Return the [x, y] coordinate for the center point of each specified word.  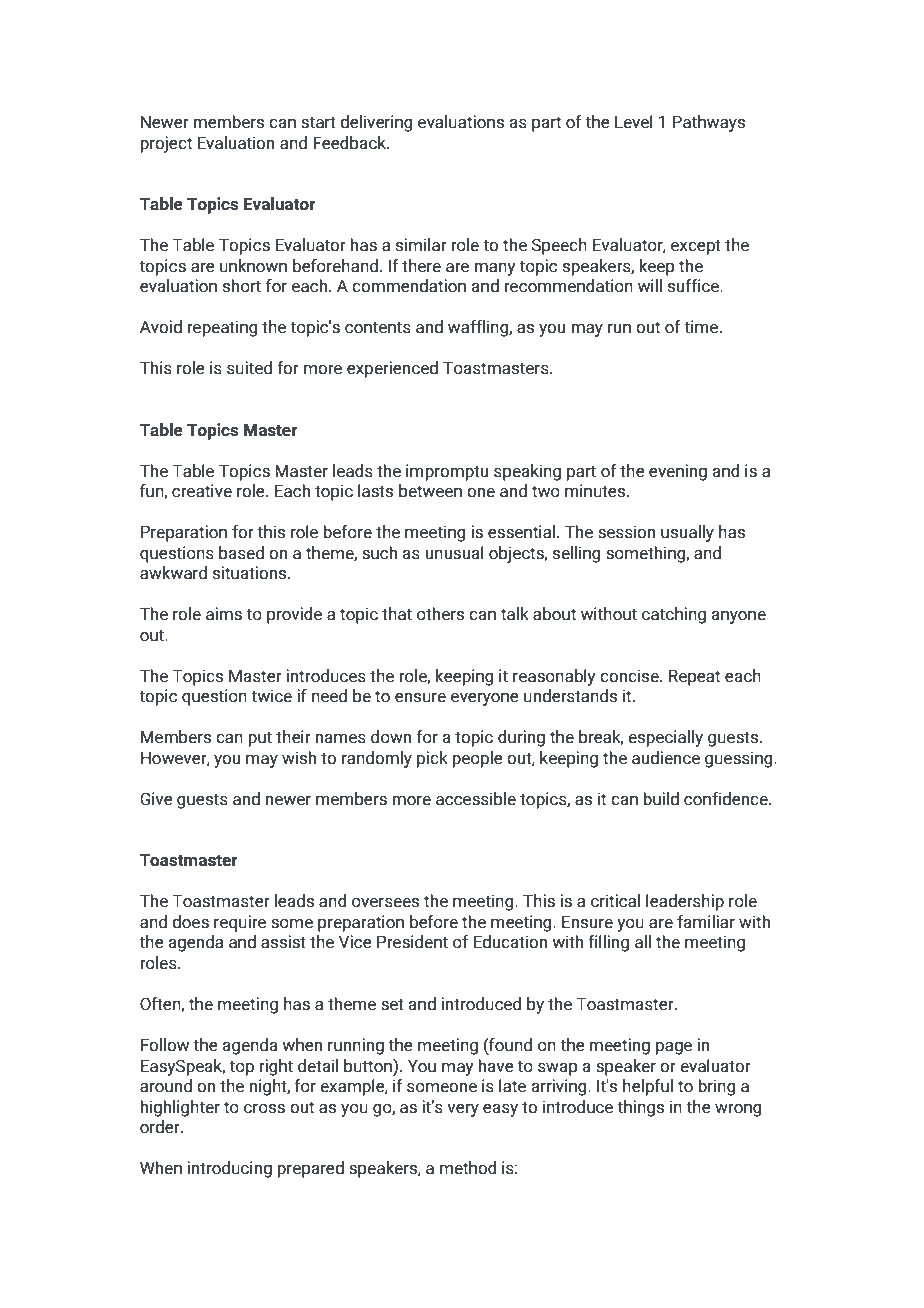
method [468, 1168]
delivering [376, 123]
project [166, 144]
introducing [229, 1169]
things [640, 1108]
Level [634, 122]
